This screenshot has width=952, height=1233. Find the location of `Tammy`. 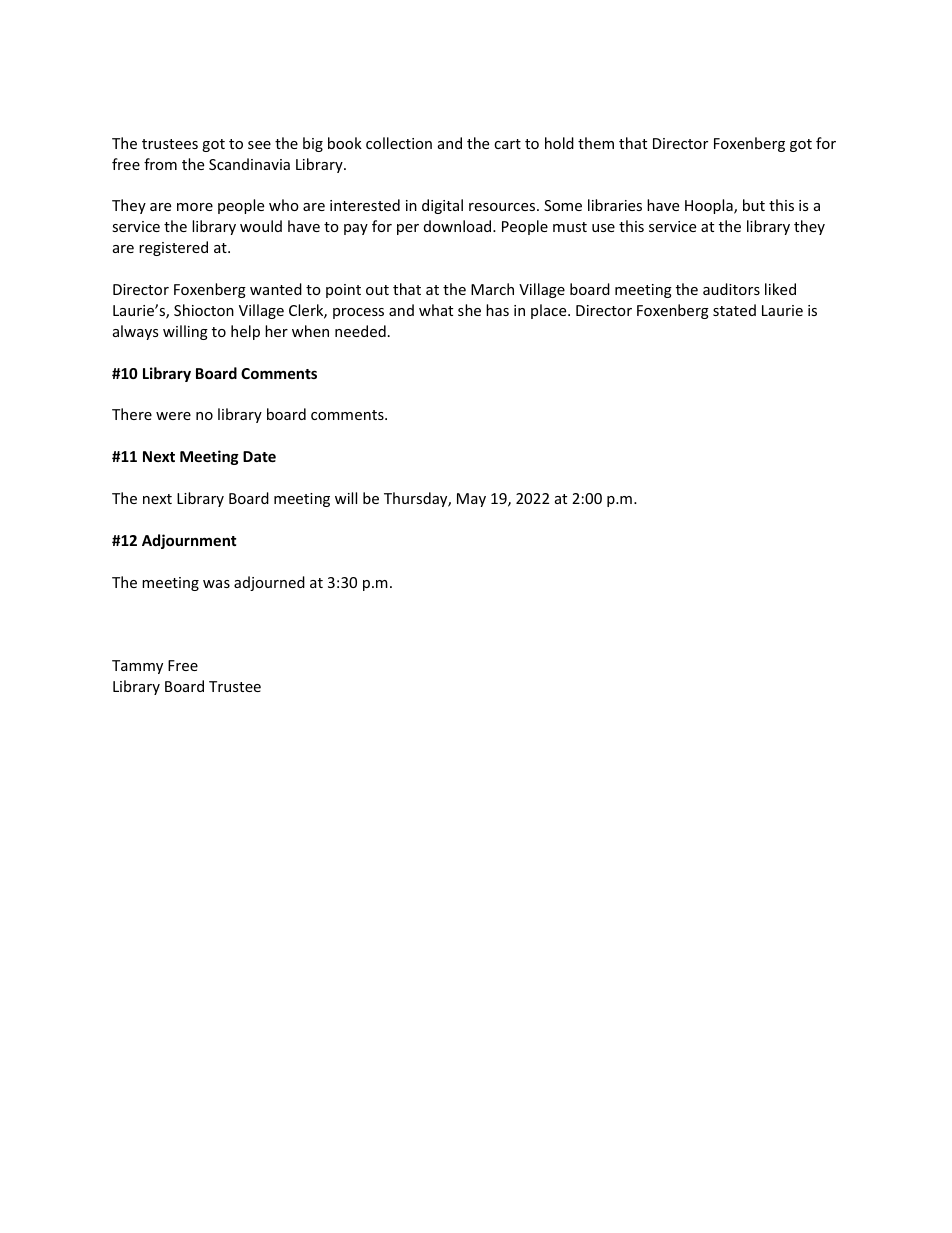

Tammy is located at coordinates (137, 667).
